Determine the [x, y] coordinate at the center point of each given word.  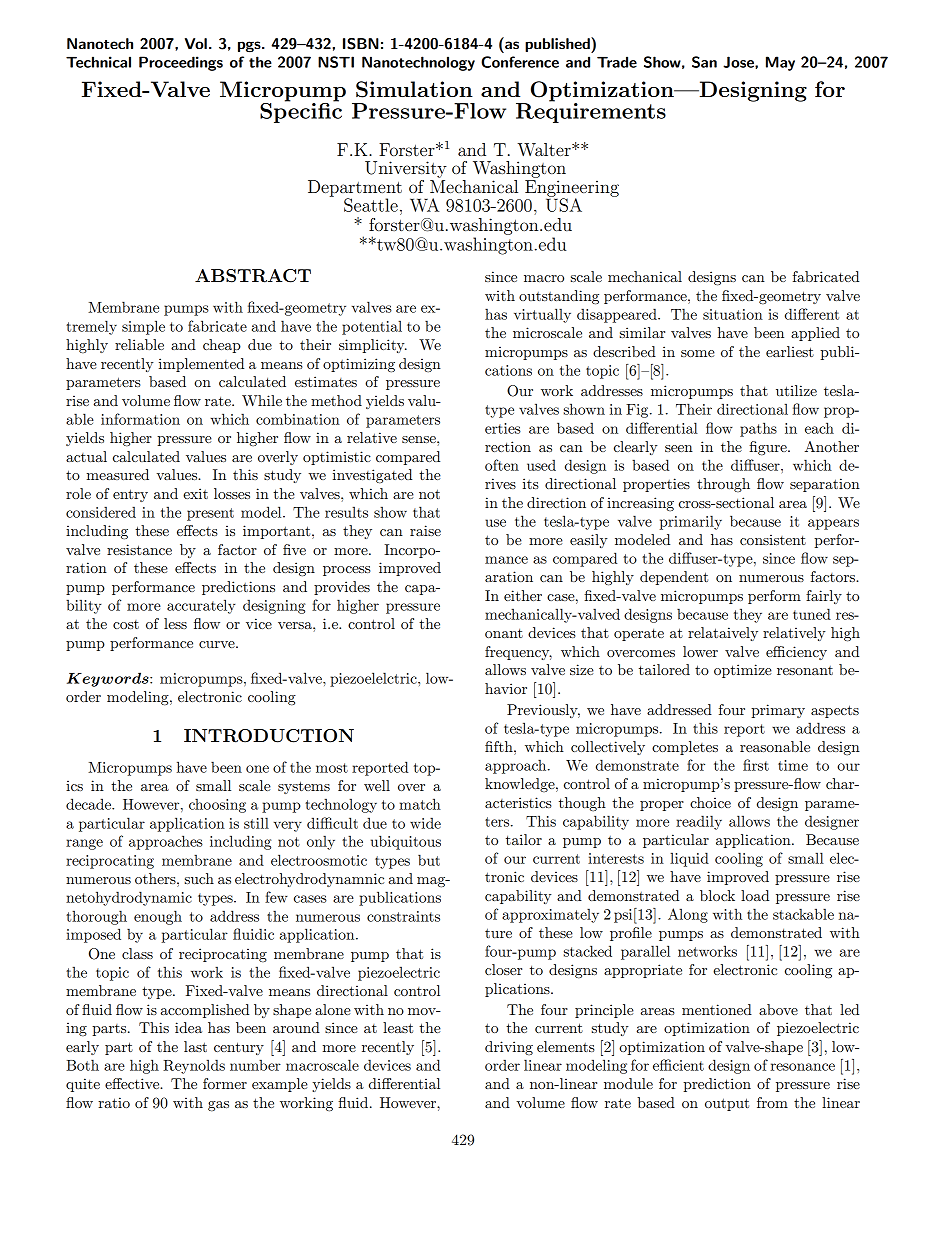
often [502, 465]
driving [509, 1048]
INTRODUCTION [269, 736]
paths [758, 429]
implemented [201, 365]
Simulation [414, 89]
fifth [500, 746]
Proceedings [181, 63]
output [727, 1104]
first [756, 765]
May [780, 63]
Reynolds [194, 1066]
